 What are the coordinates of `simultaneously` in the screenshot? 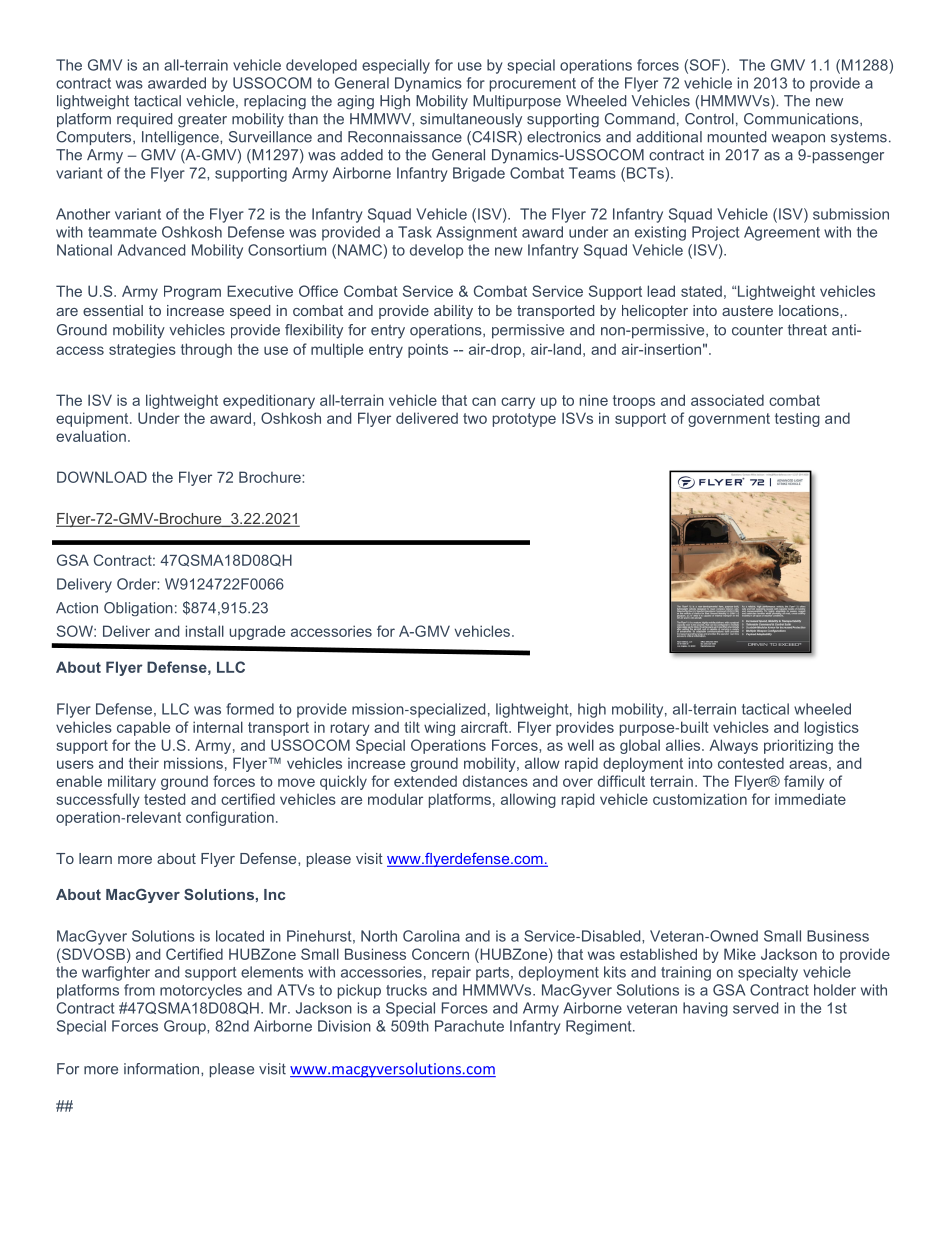 It's located at (471, 120).
